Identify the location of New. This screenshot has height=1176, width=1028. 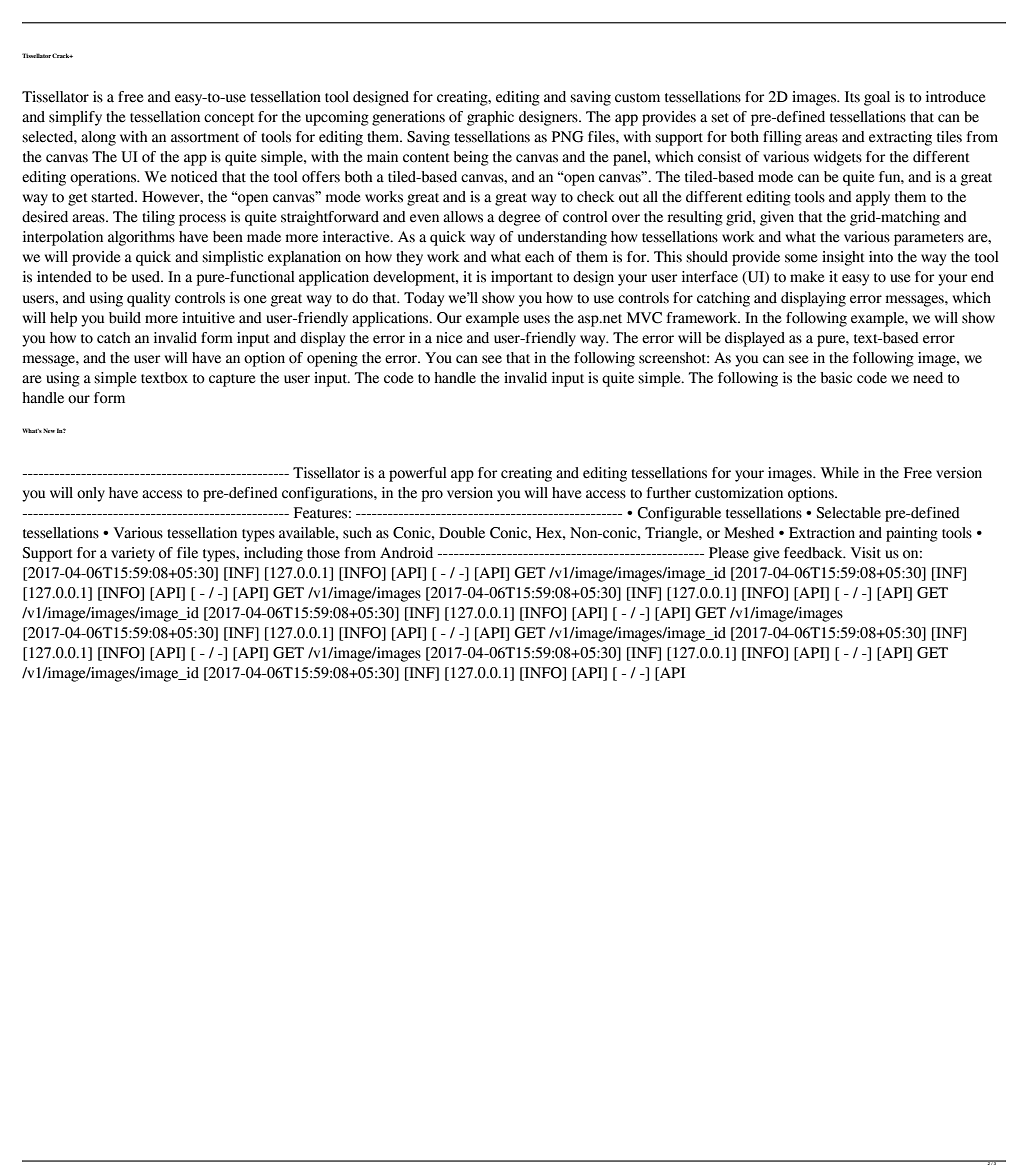
(49, 430).
